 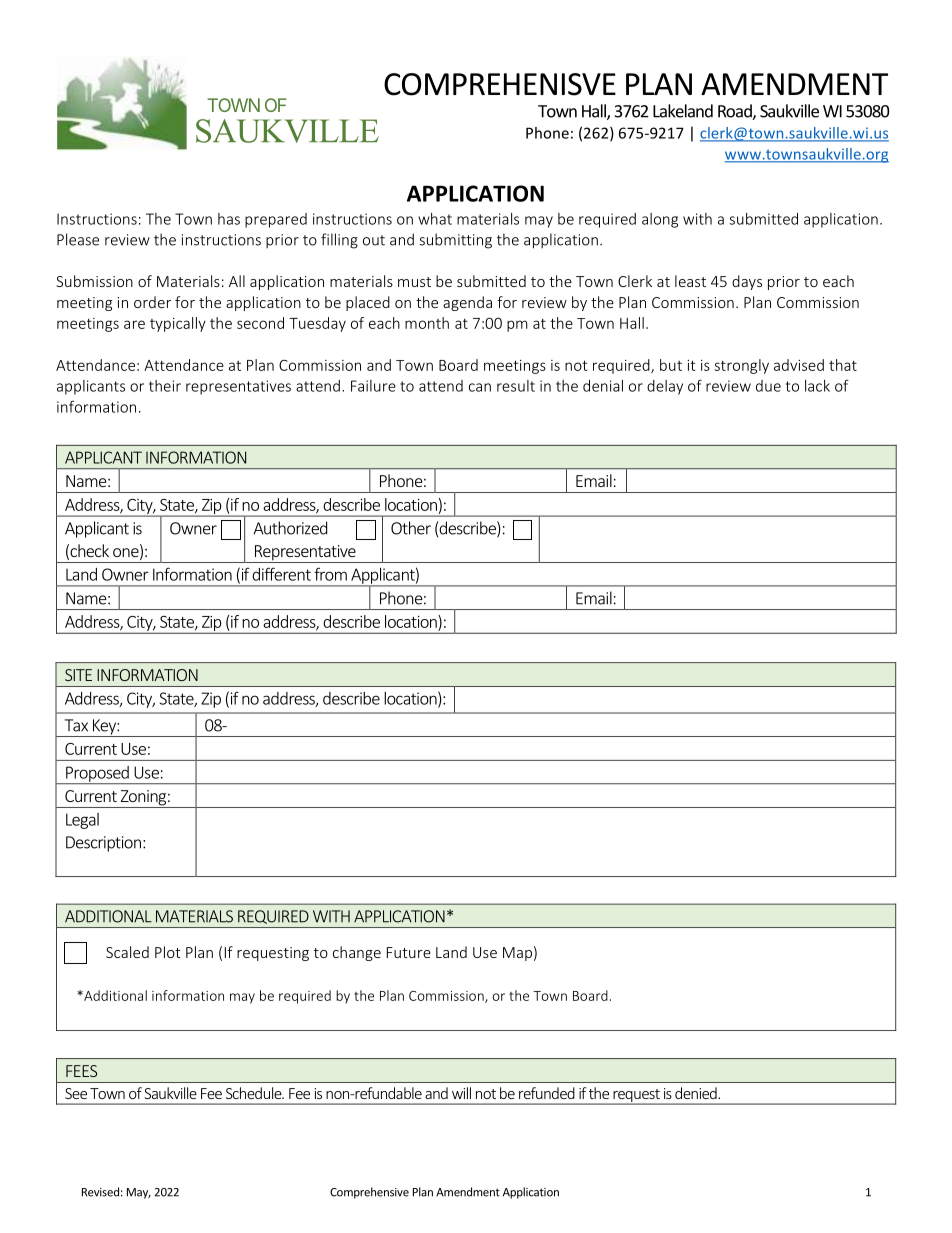 What do you see at coordinates (411, 528) in the image?
I see `Other` at bounding box center [411, 528].
